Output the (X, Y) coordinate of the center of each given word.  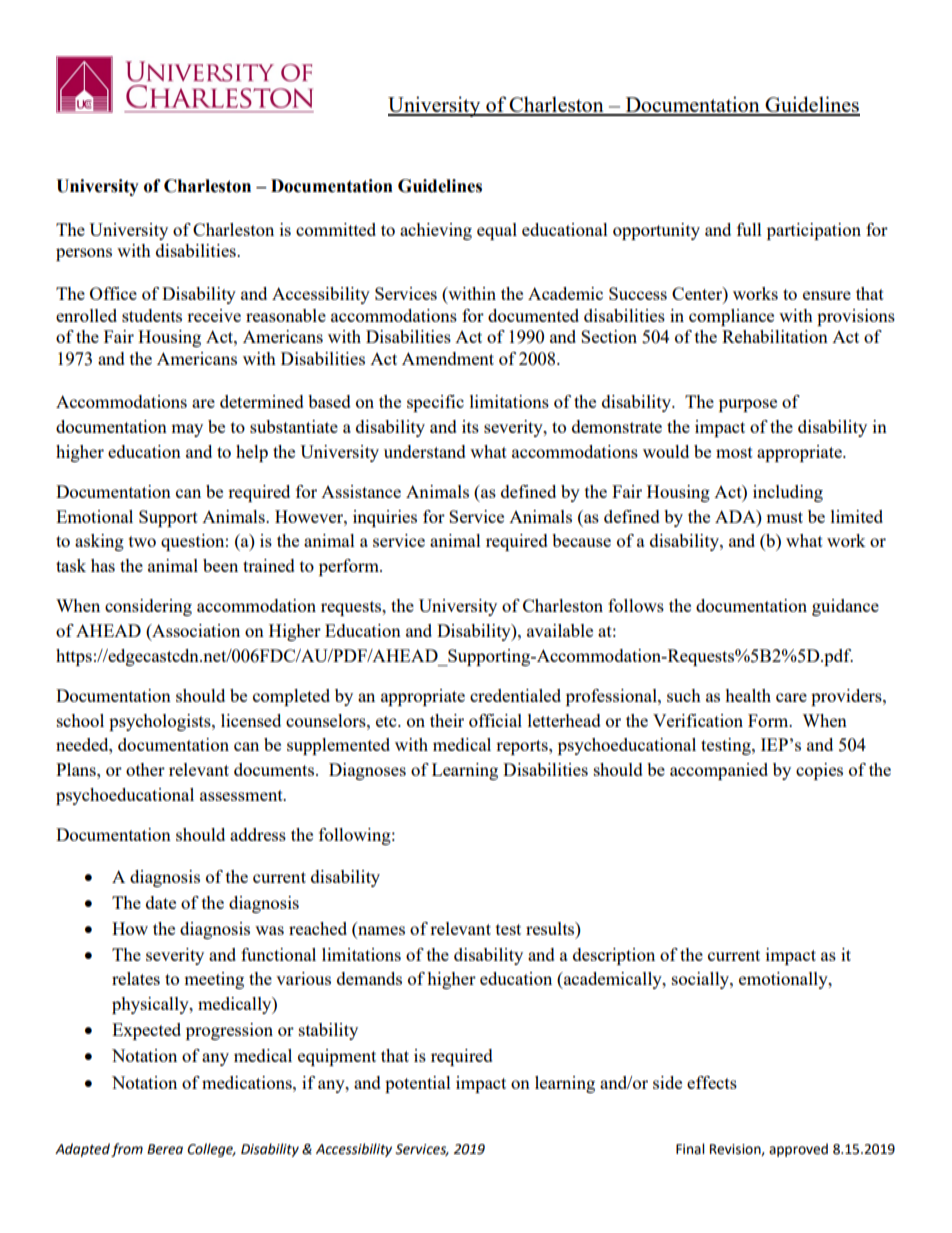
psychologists (161, 722)
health (748, 695)
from (127, 1150)
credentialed (515, 695)
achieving (436, 231)
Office (113, 293)
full (749, 229)
